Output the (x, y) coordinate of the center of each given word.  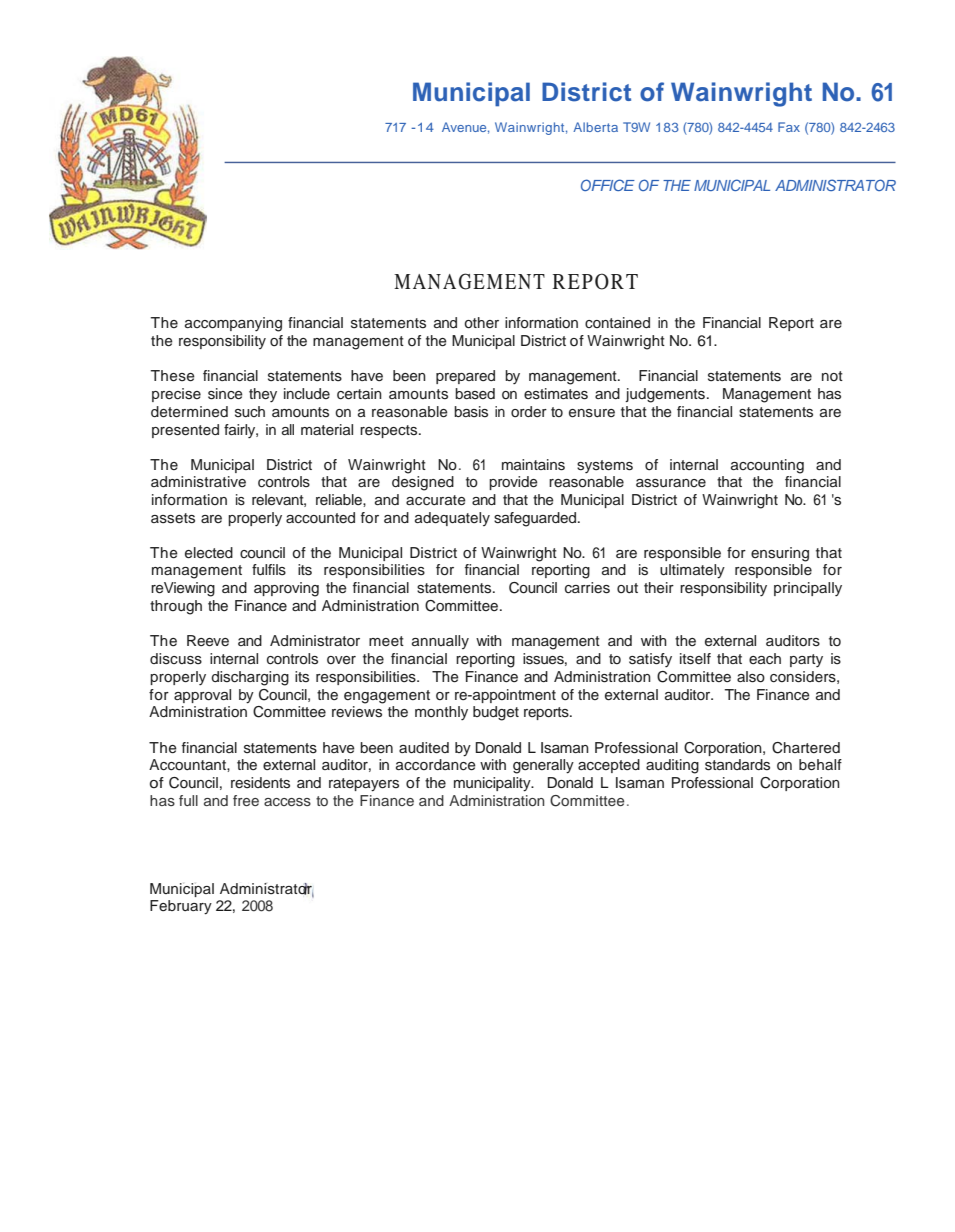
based (475, 394)
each (765, 658)
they (263, 395)
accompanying (233, 324)
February (181, 907)
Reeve (208, 640)
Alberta (595, 127)
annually (440, 642)
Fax (789, 127)
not (832, 376)
